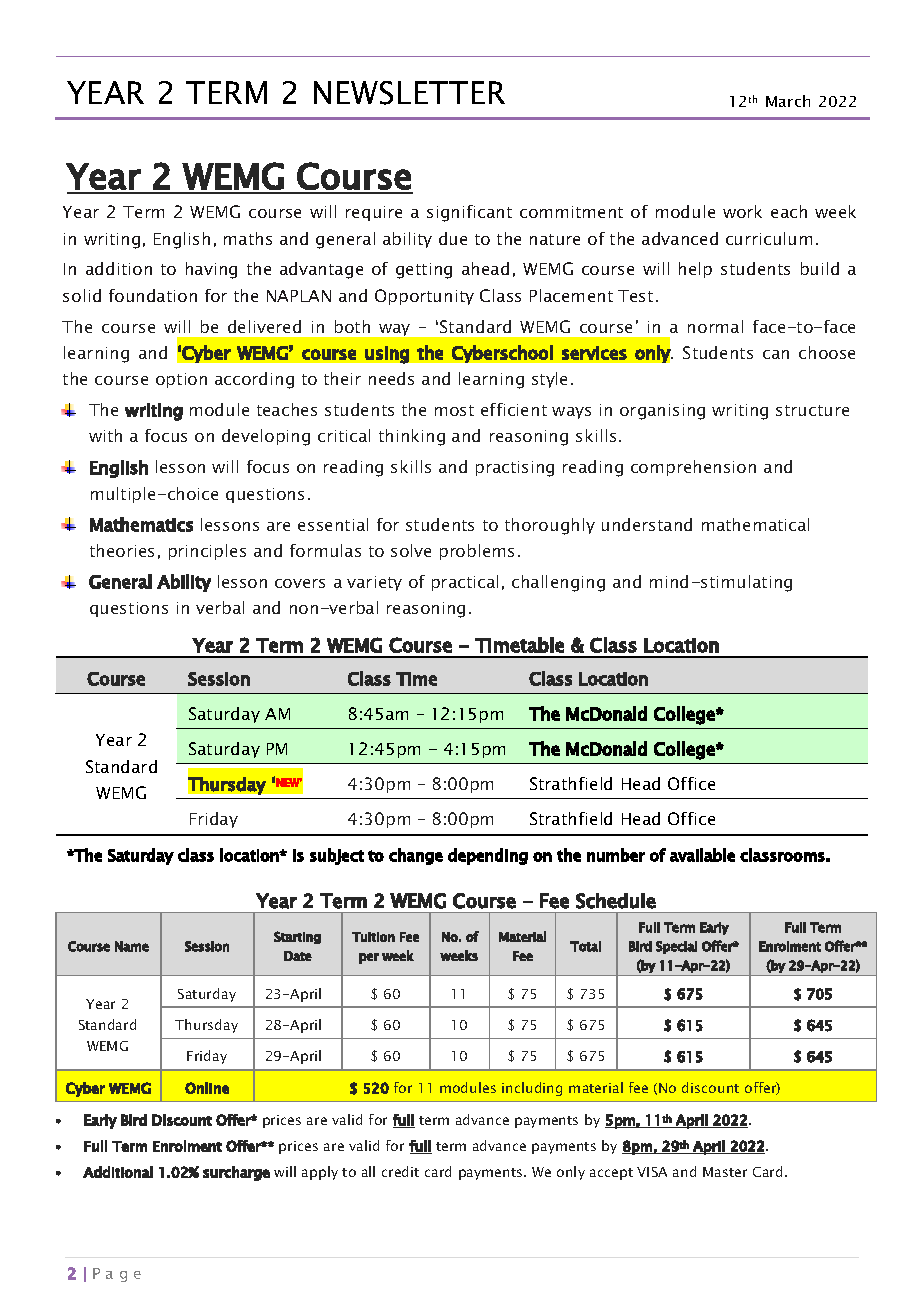  What do you see at coordinates (412, 437) in the screenshot?
I see `thinking` at bounding box center [412, 437].
